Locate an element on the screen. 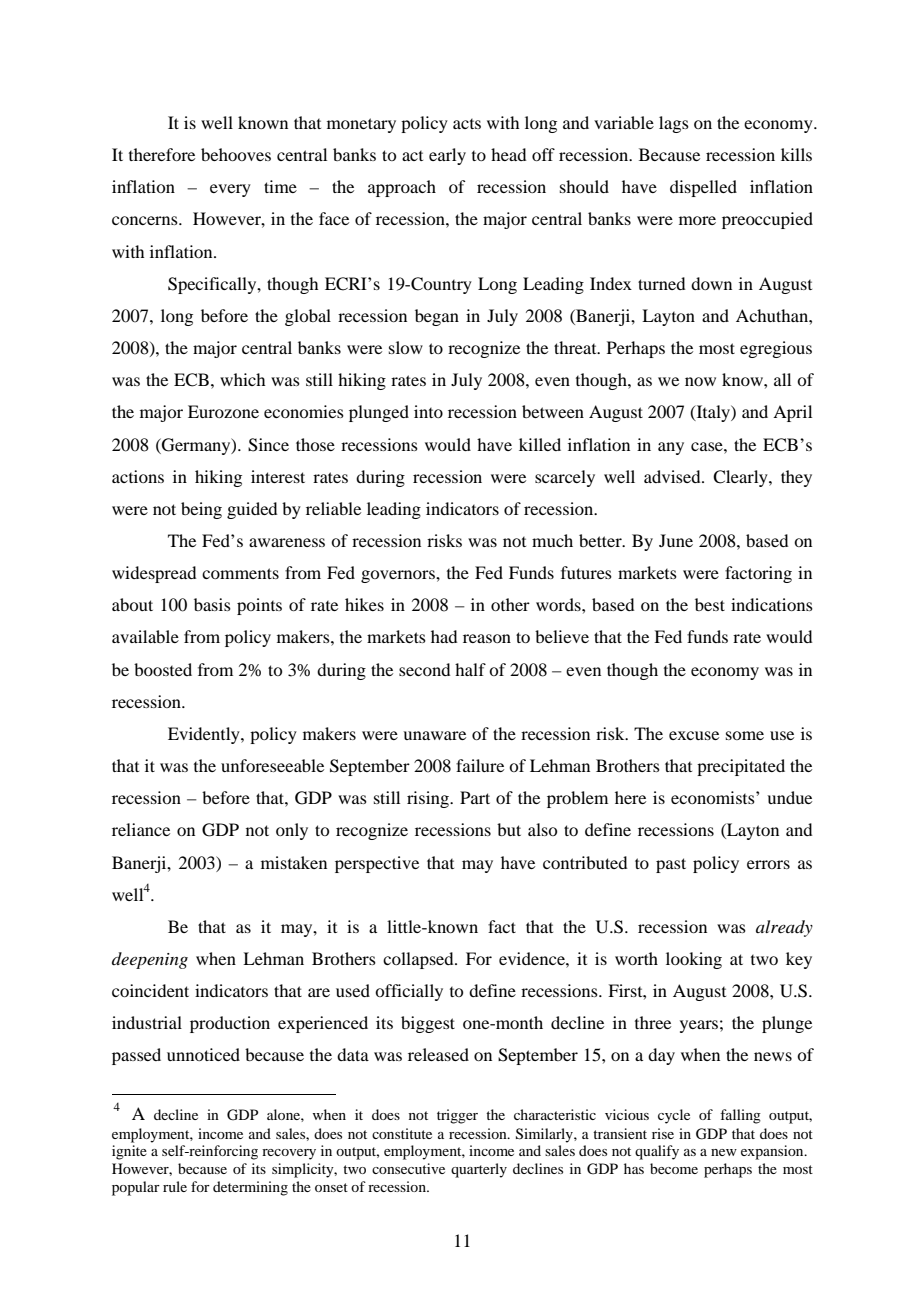 The width and height of the screenshot is (924, 1308). rule is located at coordinates (175, 1186).
